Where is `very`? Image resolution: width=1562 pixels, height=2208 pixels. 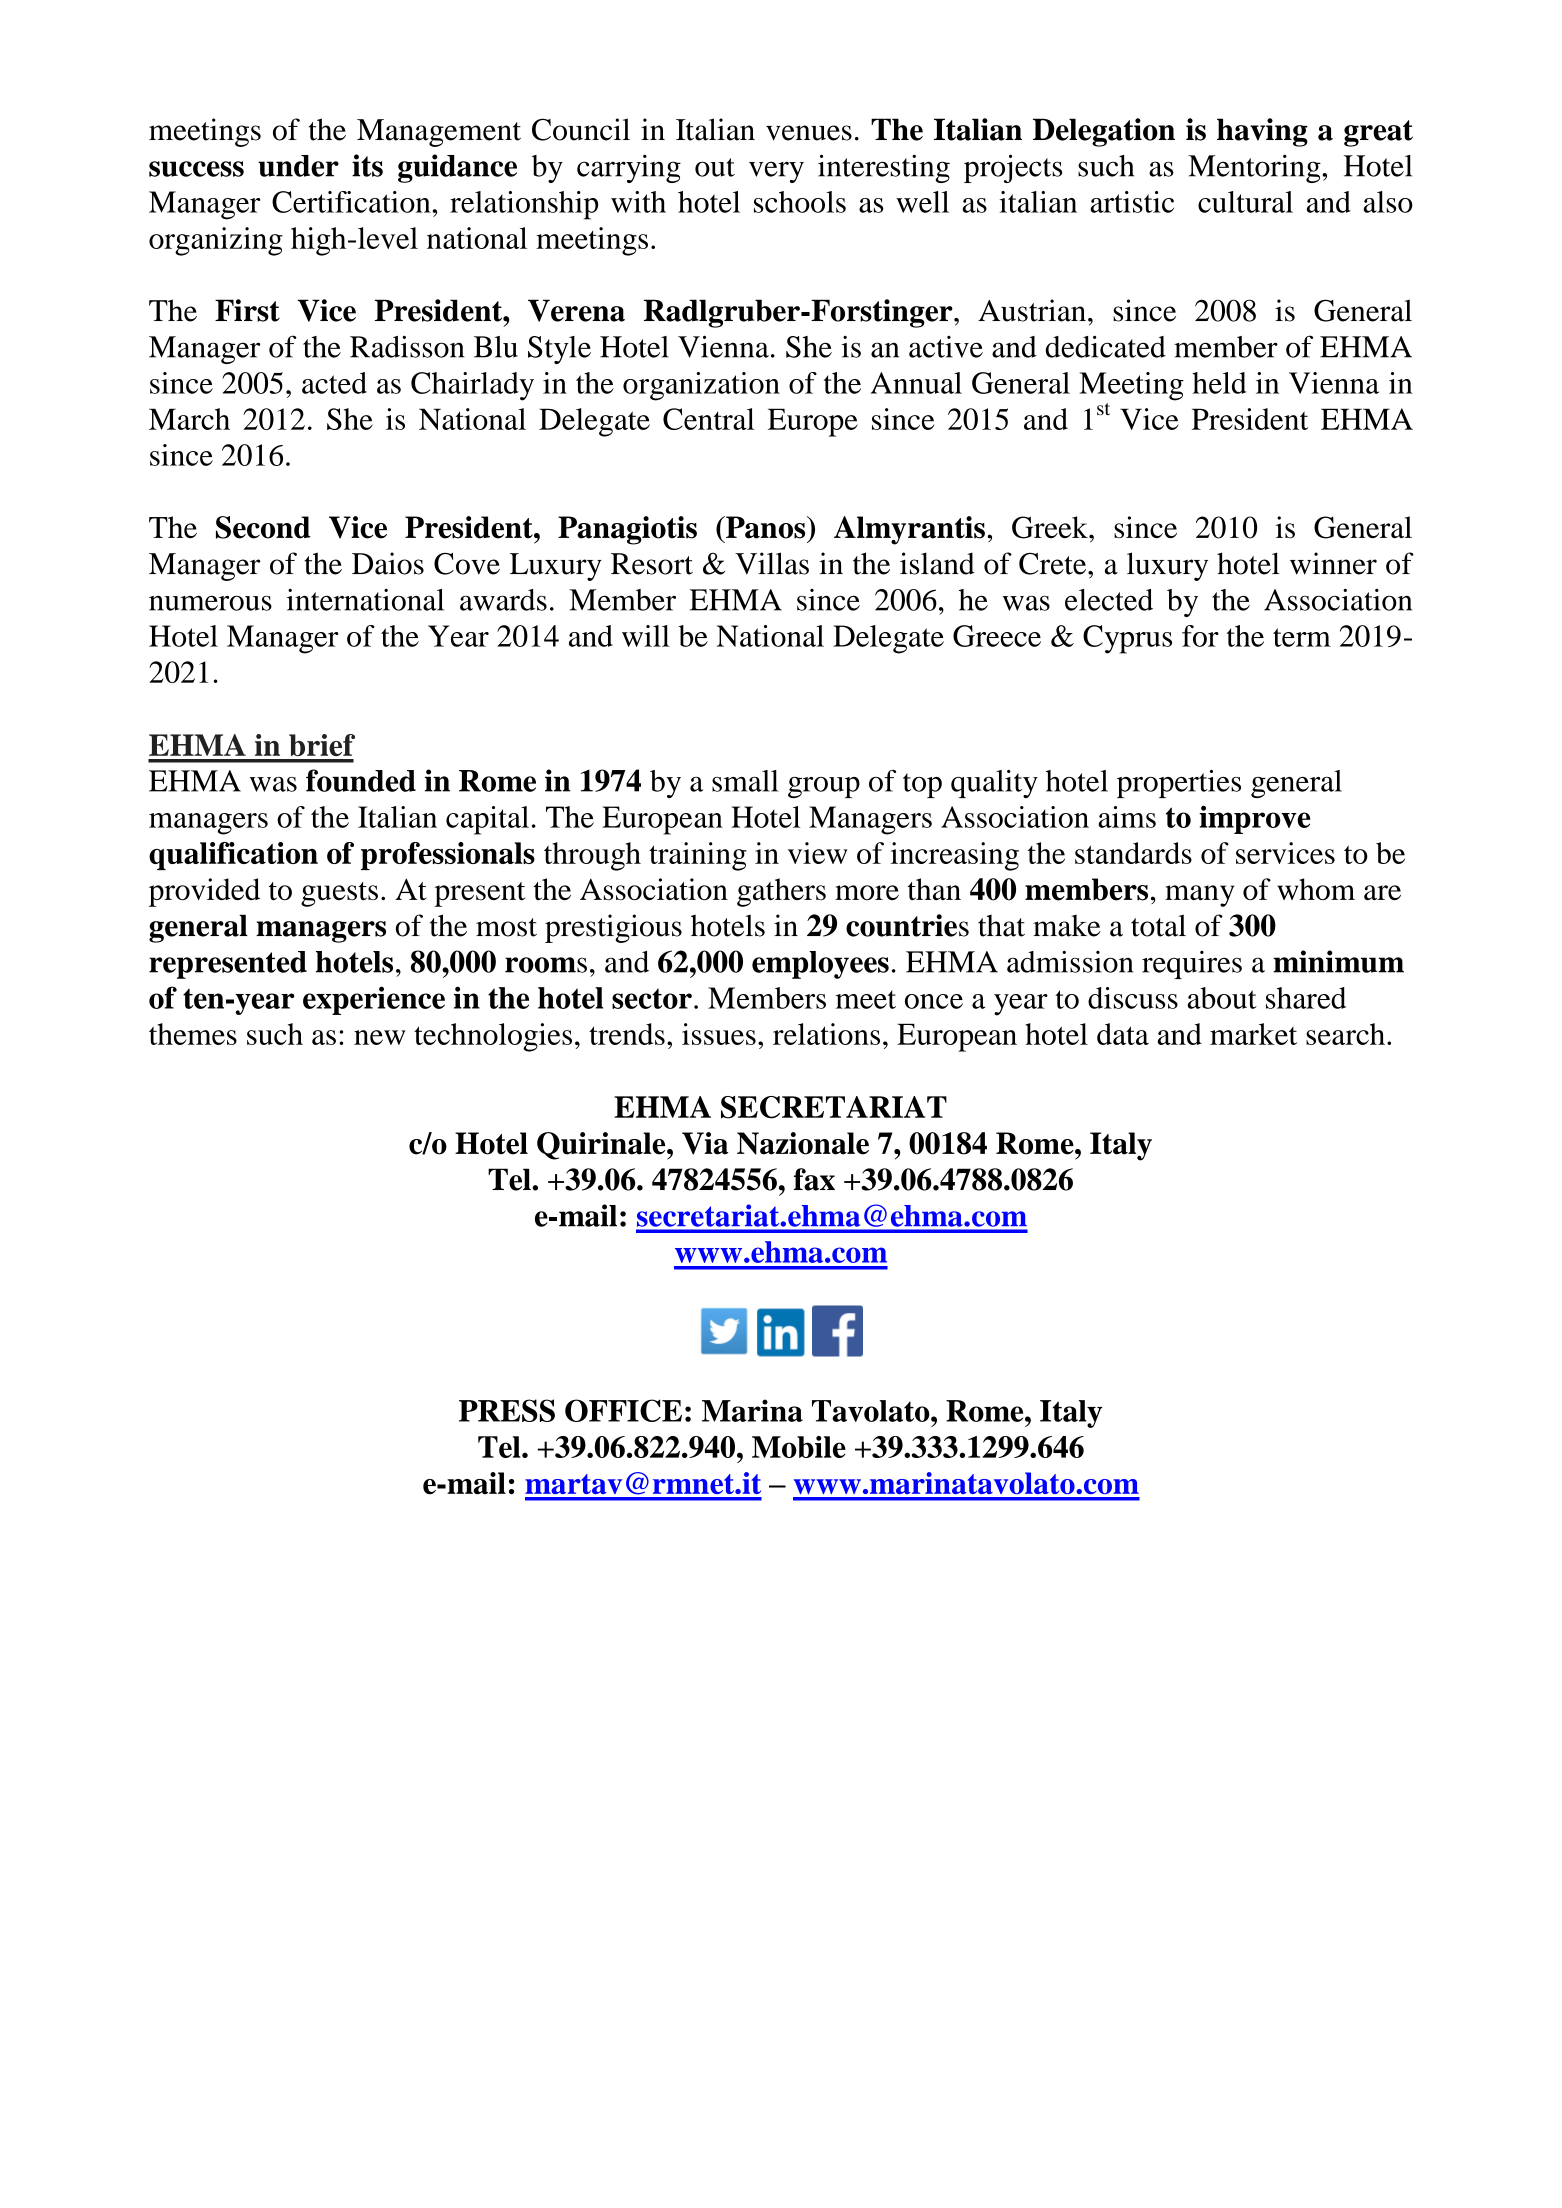 very is located at coordinates (776, 172).
